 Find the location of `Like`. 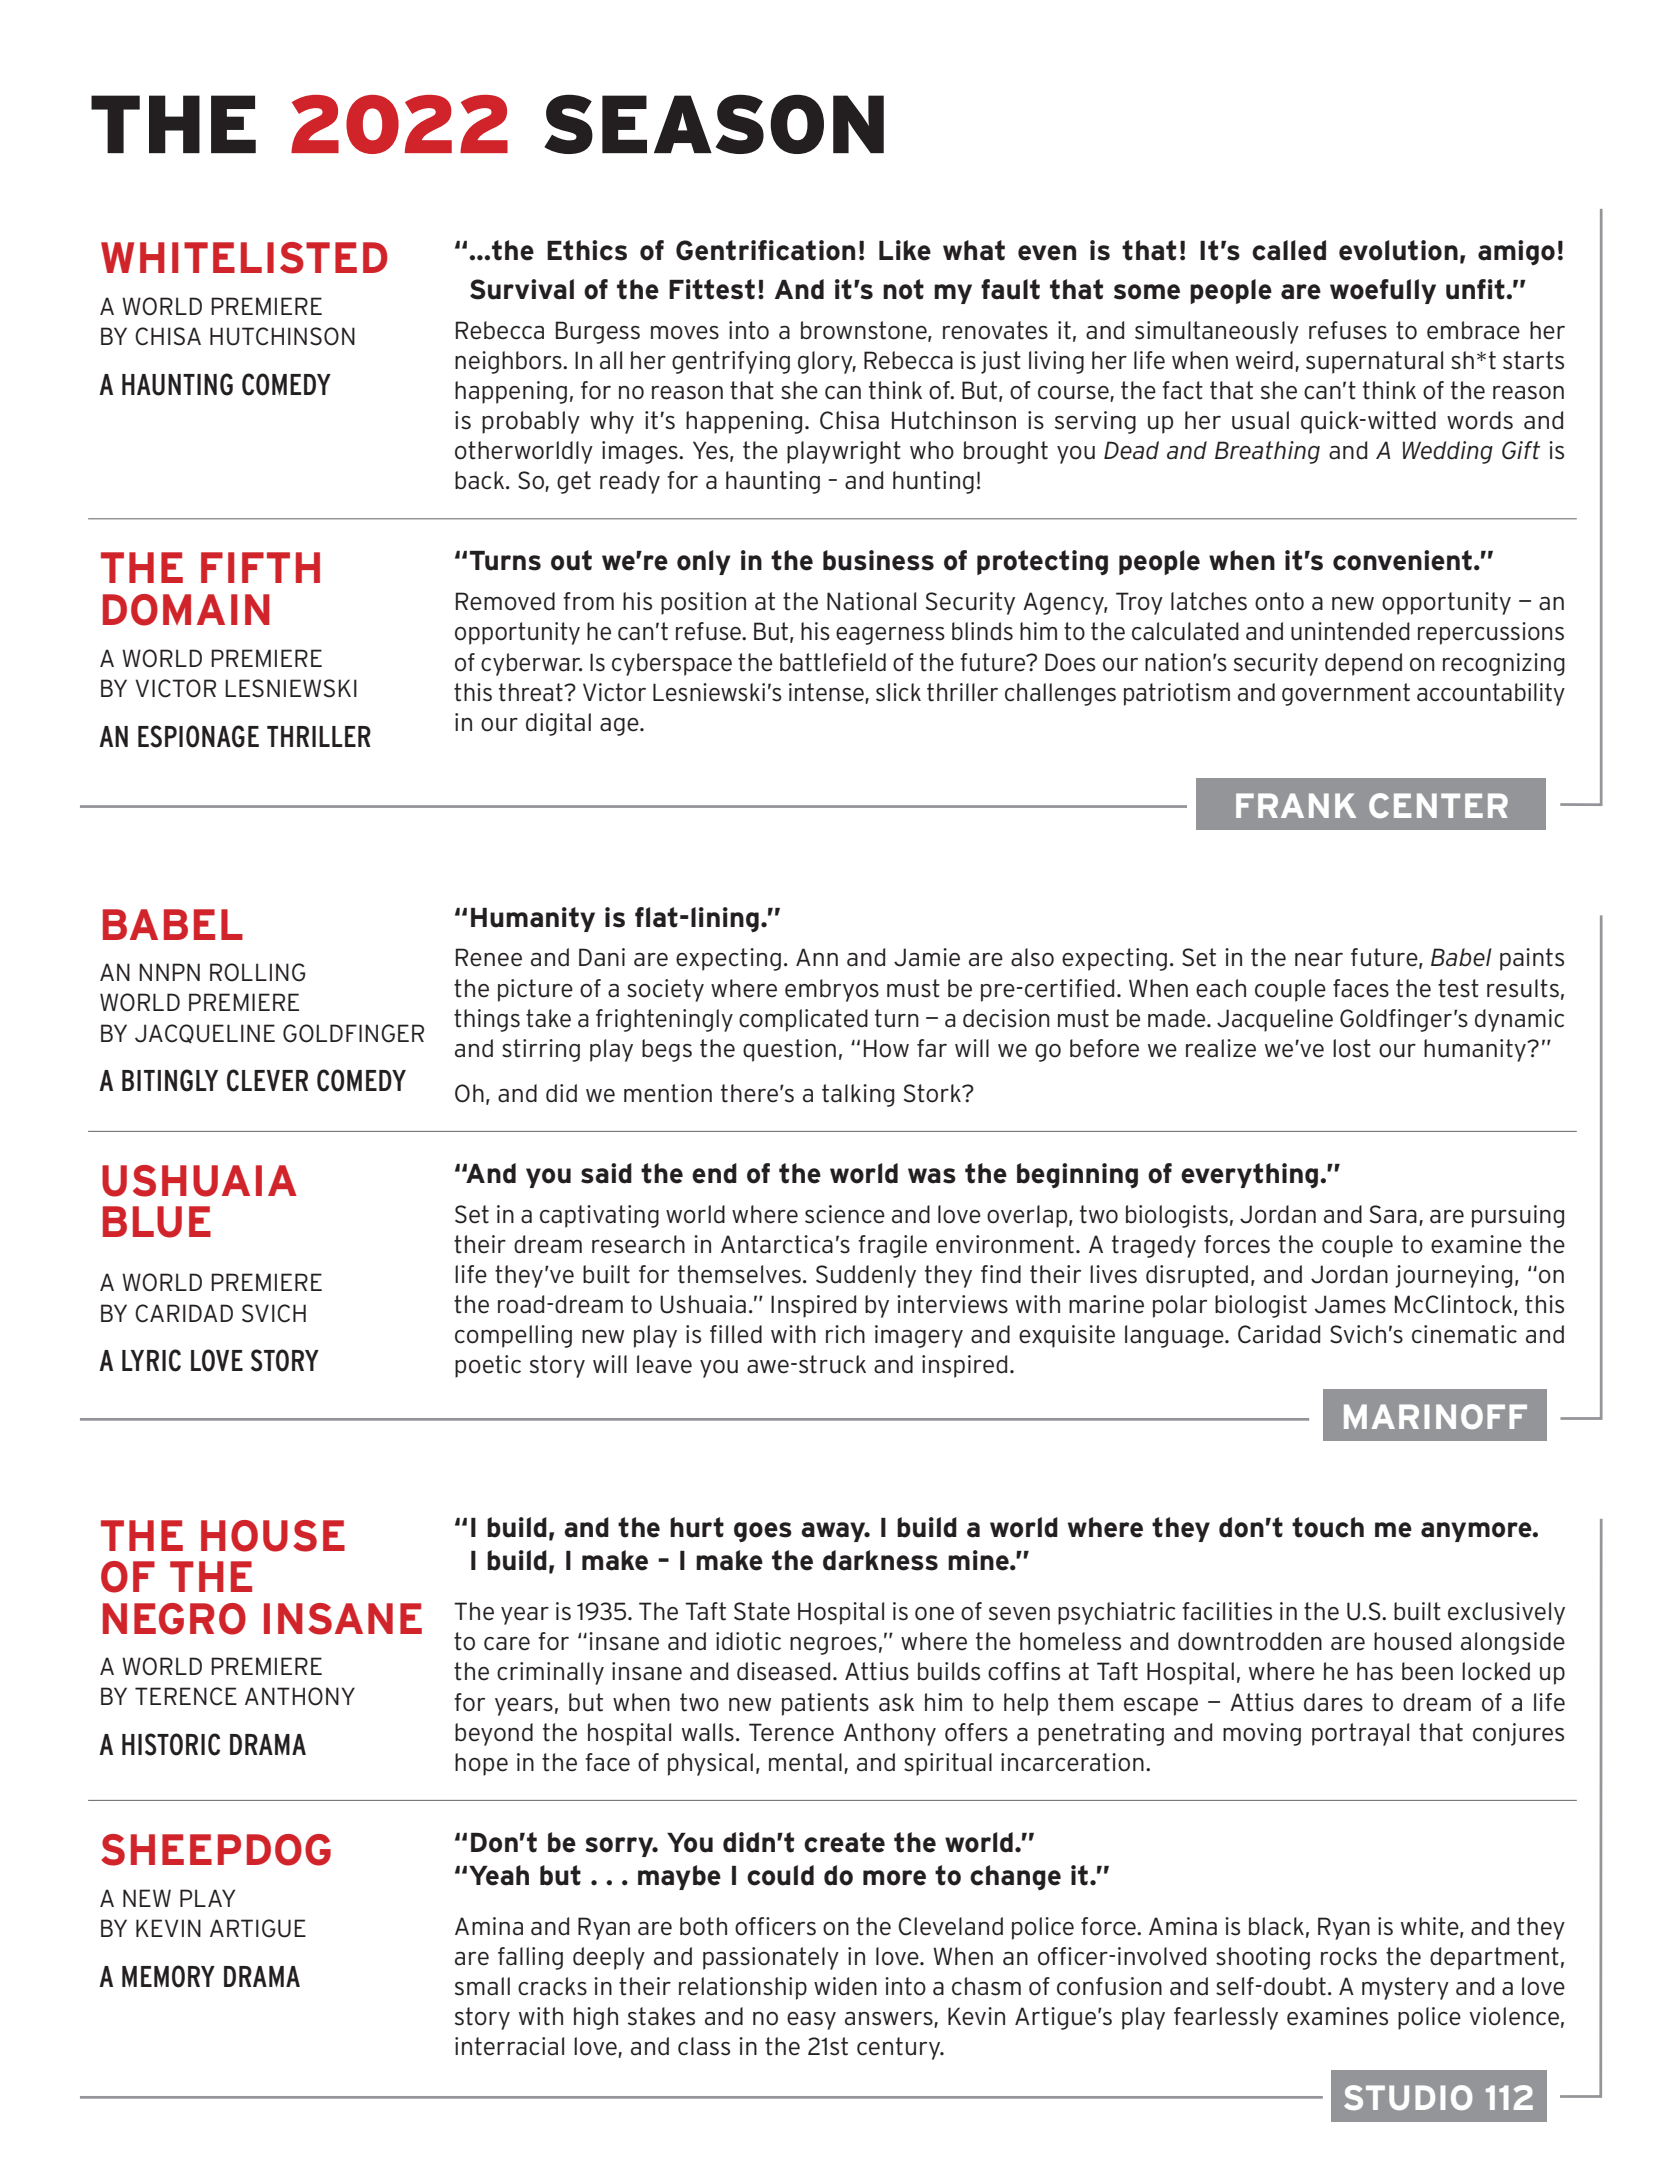

Like is located at coordinates (905, 250).
